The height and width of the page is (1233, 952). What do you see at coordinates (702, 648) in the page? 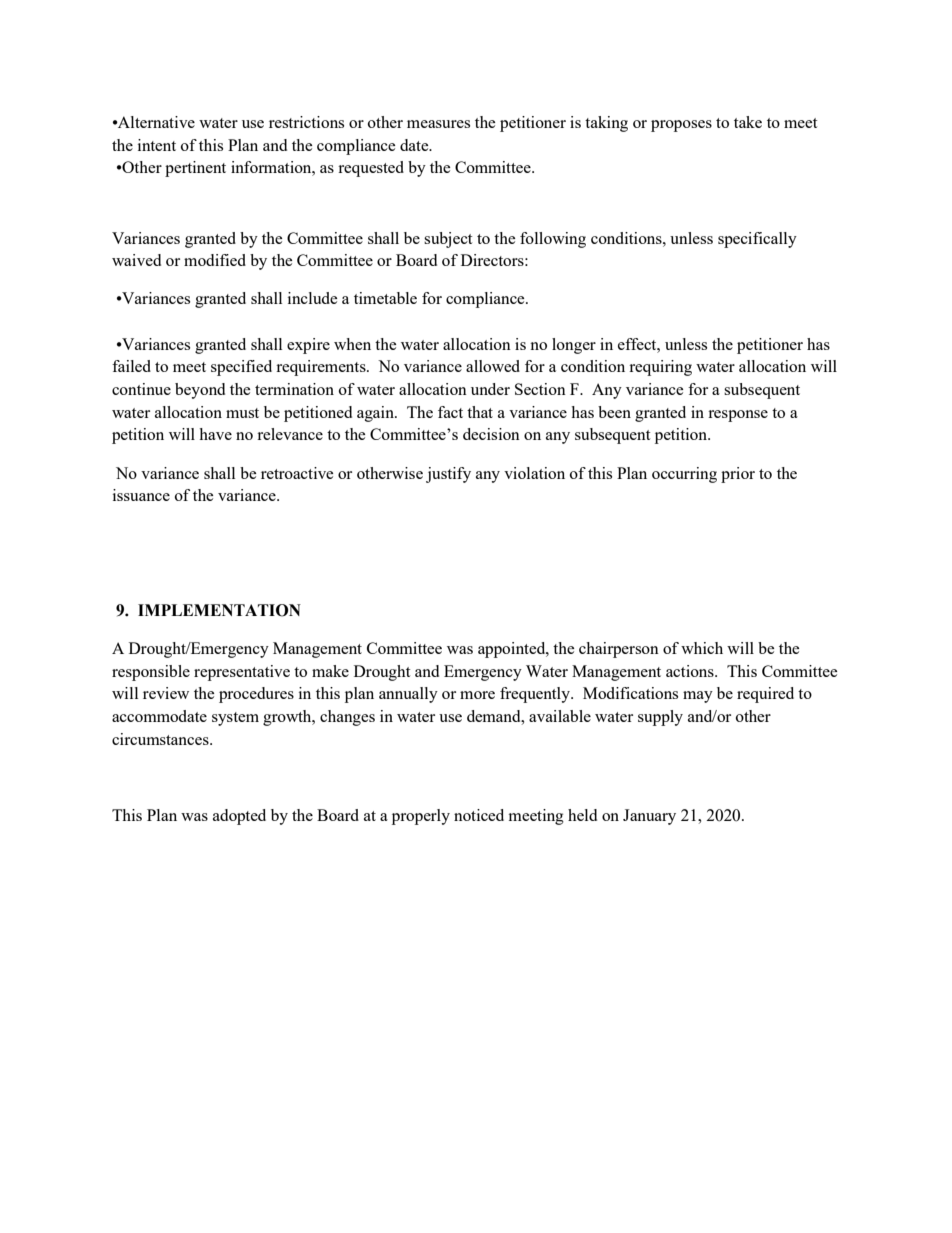
I see `which` at bounding box center [702, 648].
